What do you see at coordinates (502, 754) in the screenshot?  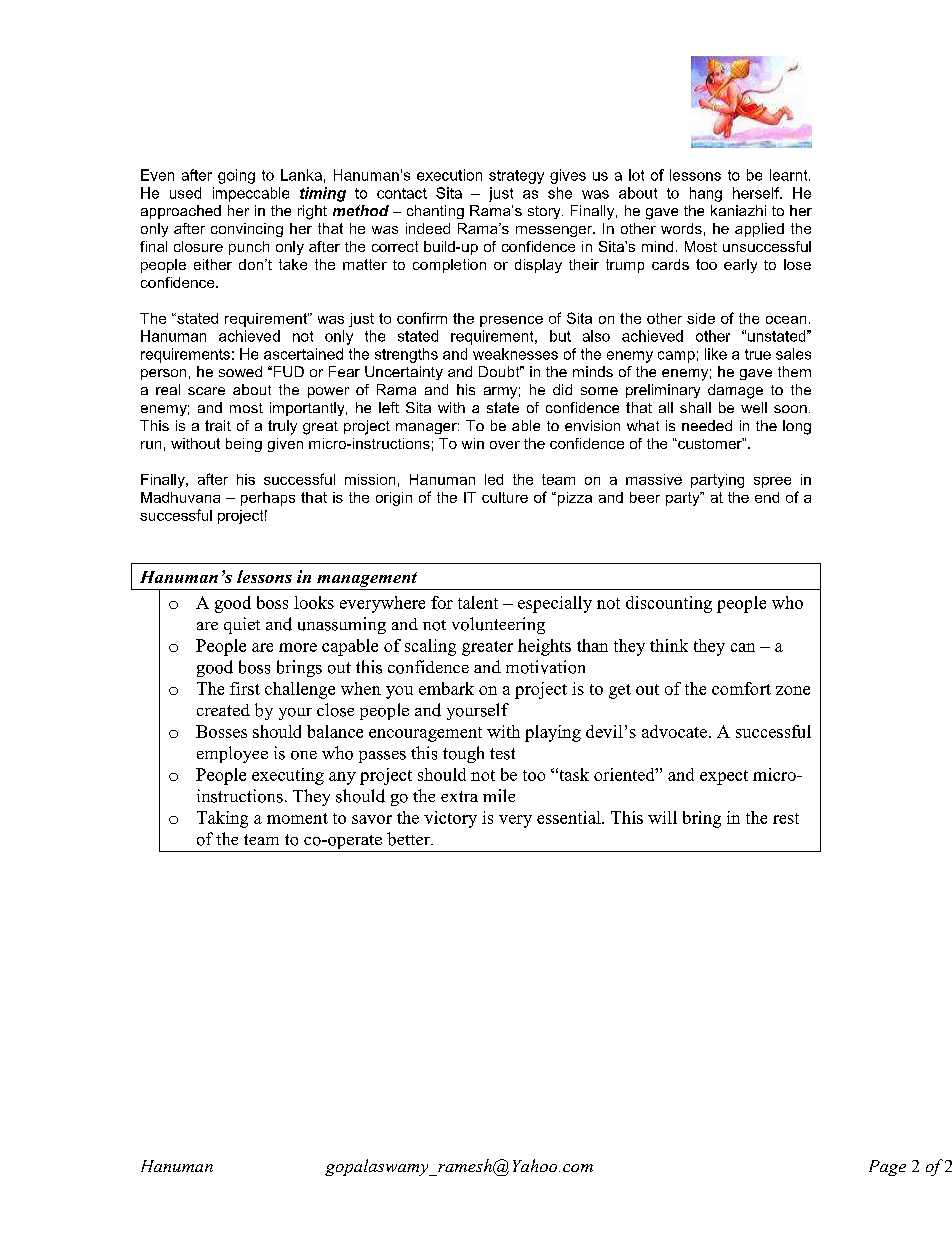 I see `test` at bounding box center [502, 754].
